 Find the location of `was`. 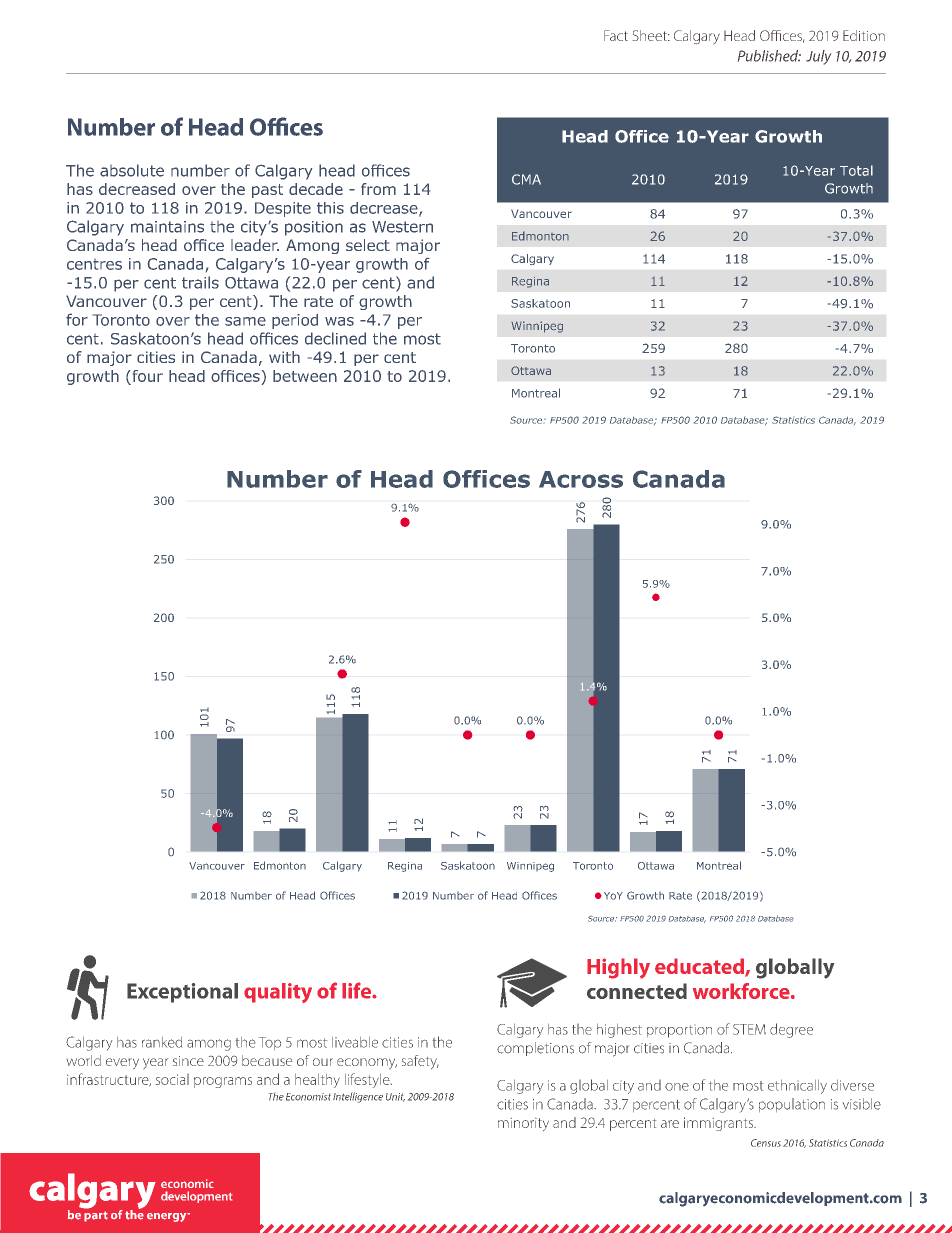

was is located at coordinates (339, 321).
